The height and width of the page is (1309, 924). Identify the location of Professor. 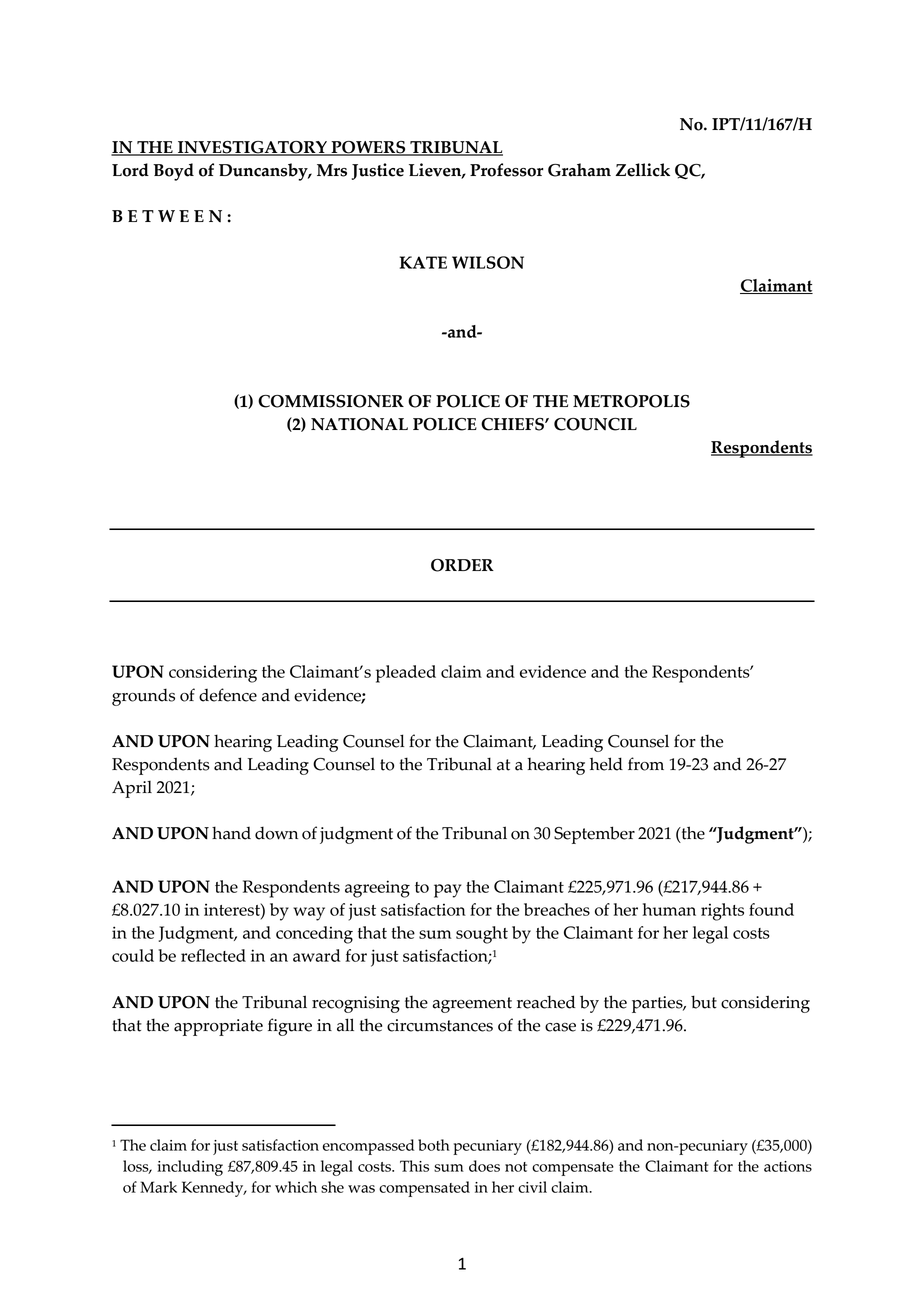
(506, 170).
